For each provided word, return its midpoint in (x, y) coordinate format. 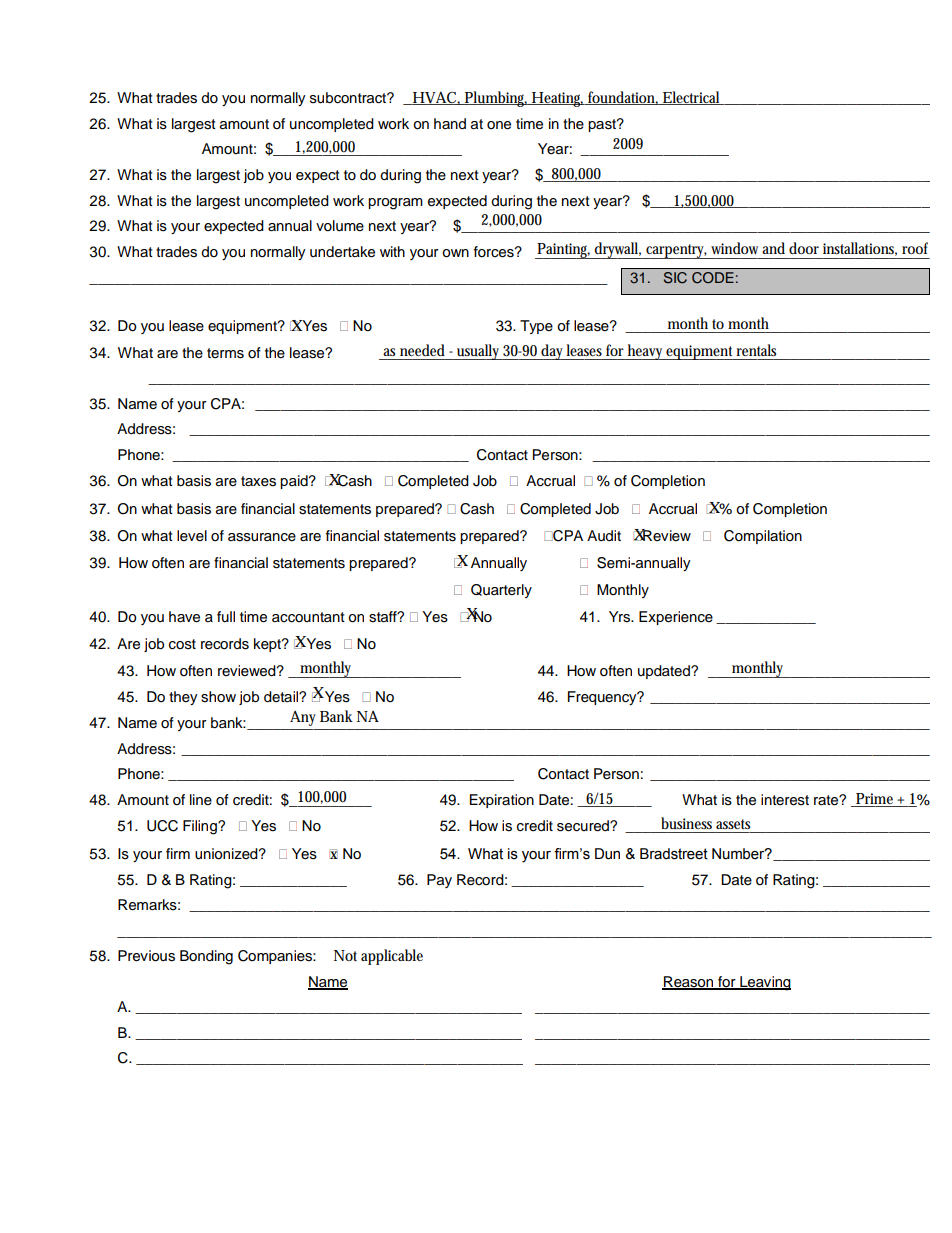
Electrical (692, 98)
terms (225, 353)
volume (340, 226)
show (218, 697)
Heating (557, 99)
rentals (756, 350)
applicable (392, 957)
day (553, 352)
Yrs (620, 617)
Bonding (206, 957)
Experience (676, 618)
